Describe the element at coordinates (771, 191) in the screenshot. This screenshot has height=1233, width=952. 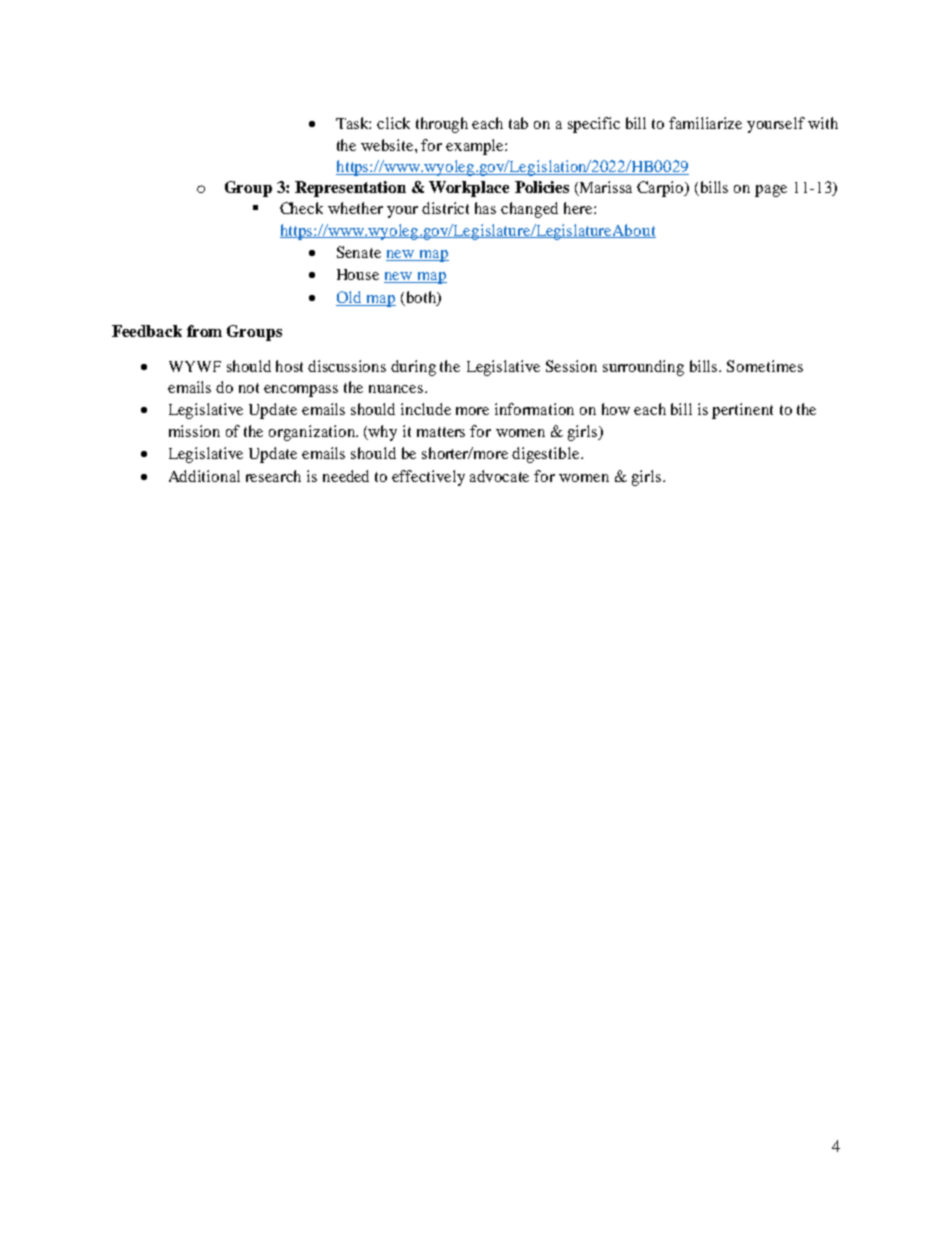
I see `page` at that location.
